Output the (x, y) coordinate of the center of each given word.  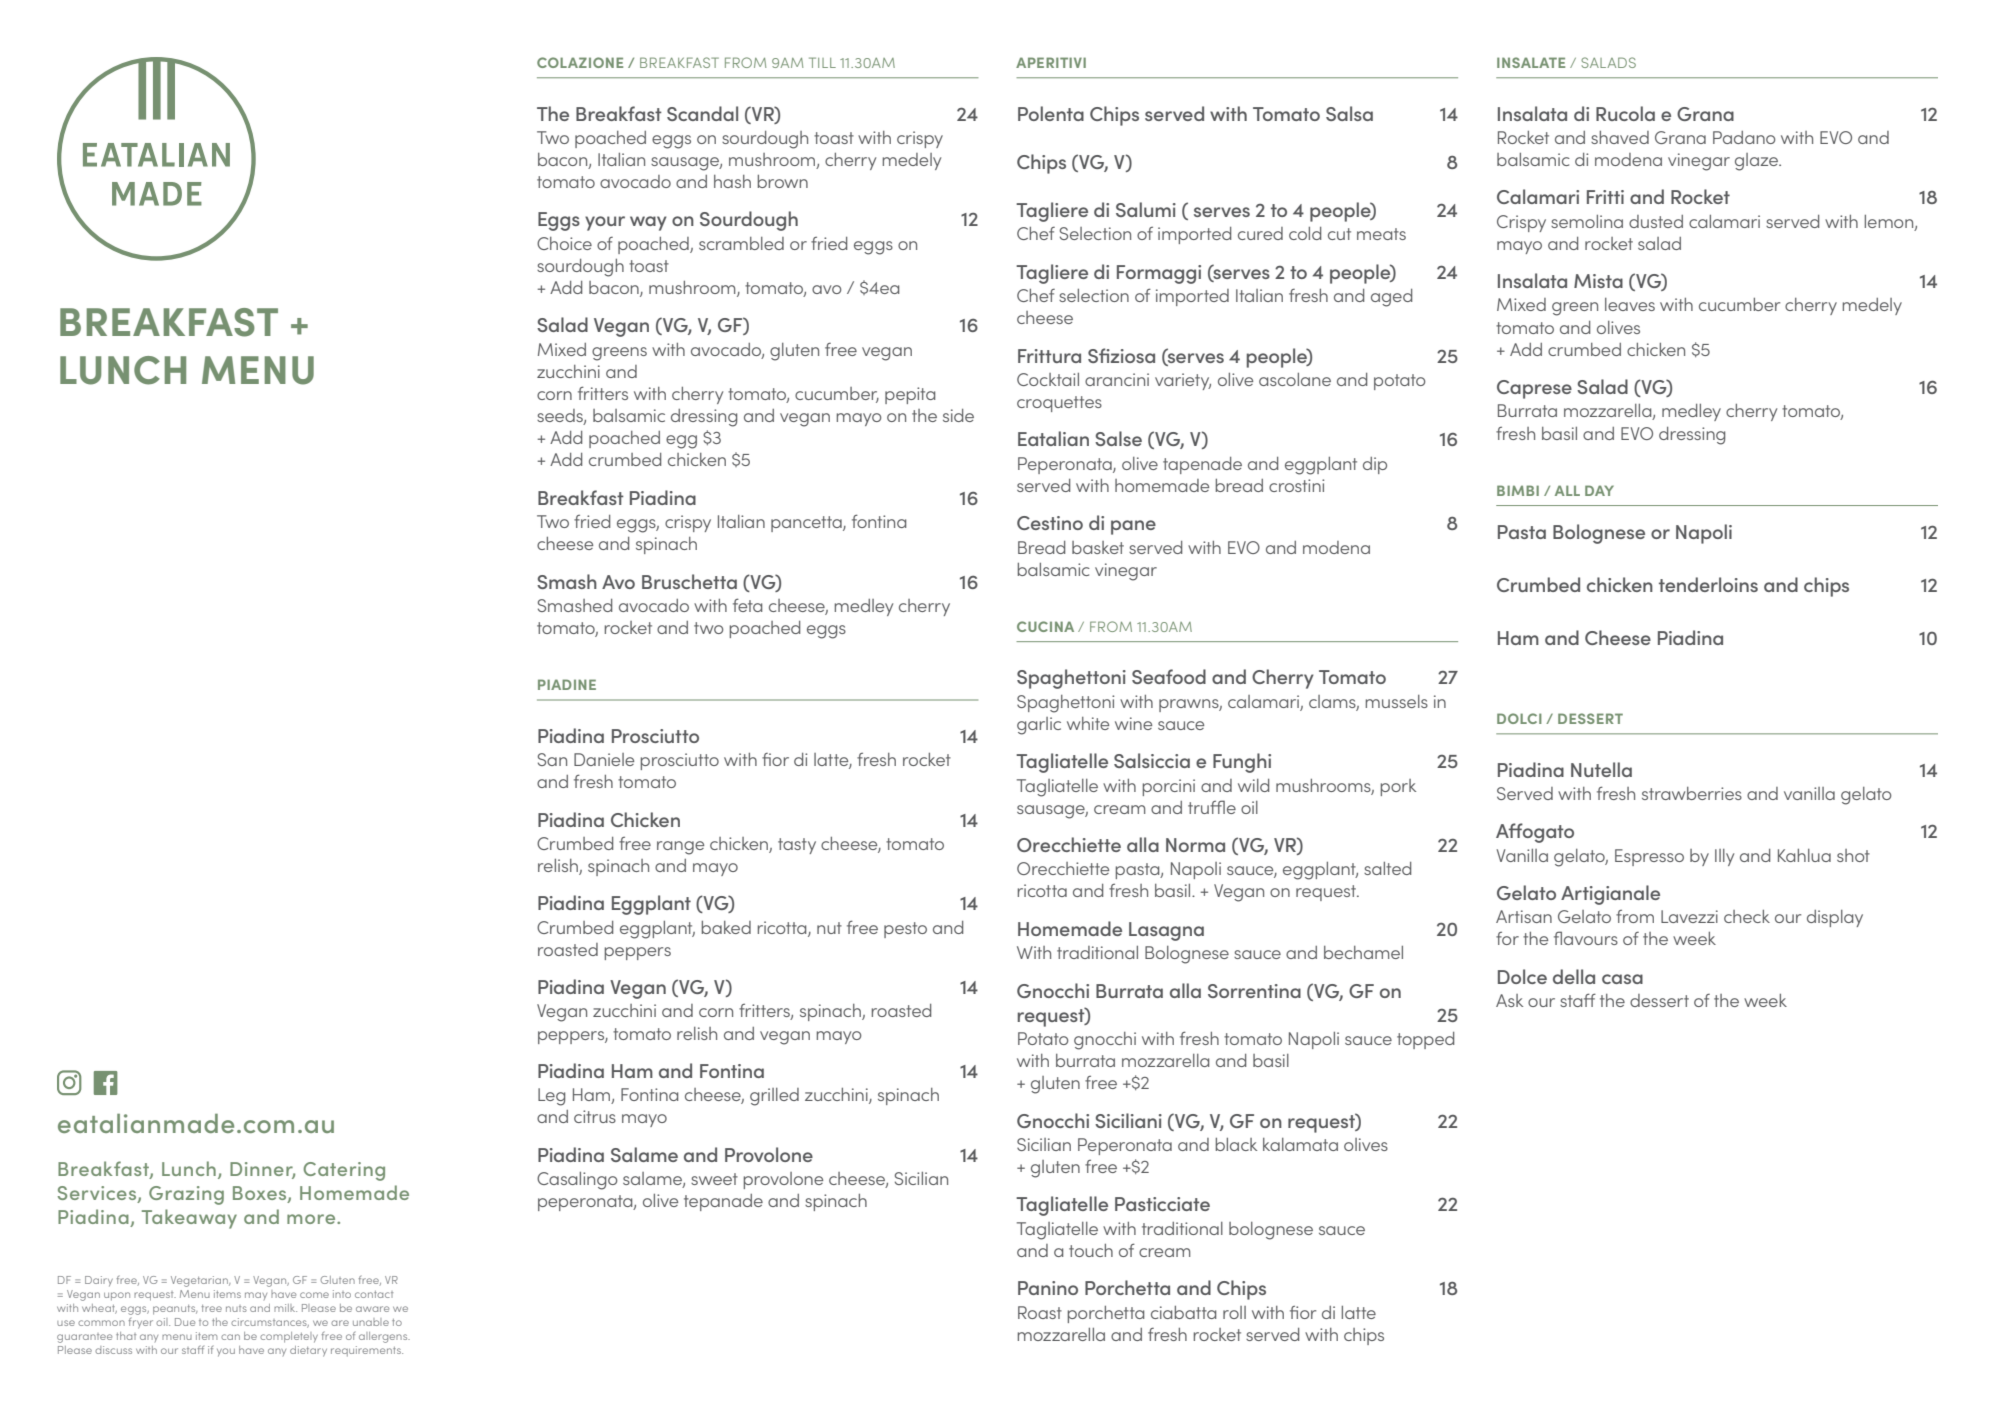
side (958, 415)
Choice (564, 243)
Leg (551, 1097)
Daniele (604, 759)
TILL (822, 62)
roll (1234, 1312)
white (1088, 723)
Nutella (1601, 769)
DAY (1599, 490)
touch (1091, 1250)
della (1574, 976)
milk (285, 1308)
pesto (905, 930)
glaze (1757, 162)
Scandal (702, 113)
